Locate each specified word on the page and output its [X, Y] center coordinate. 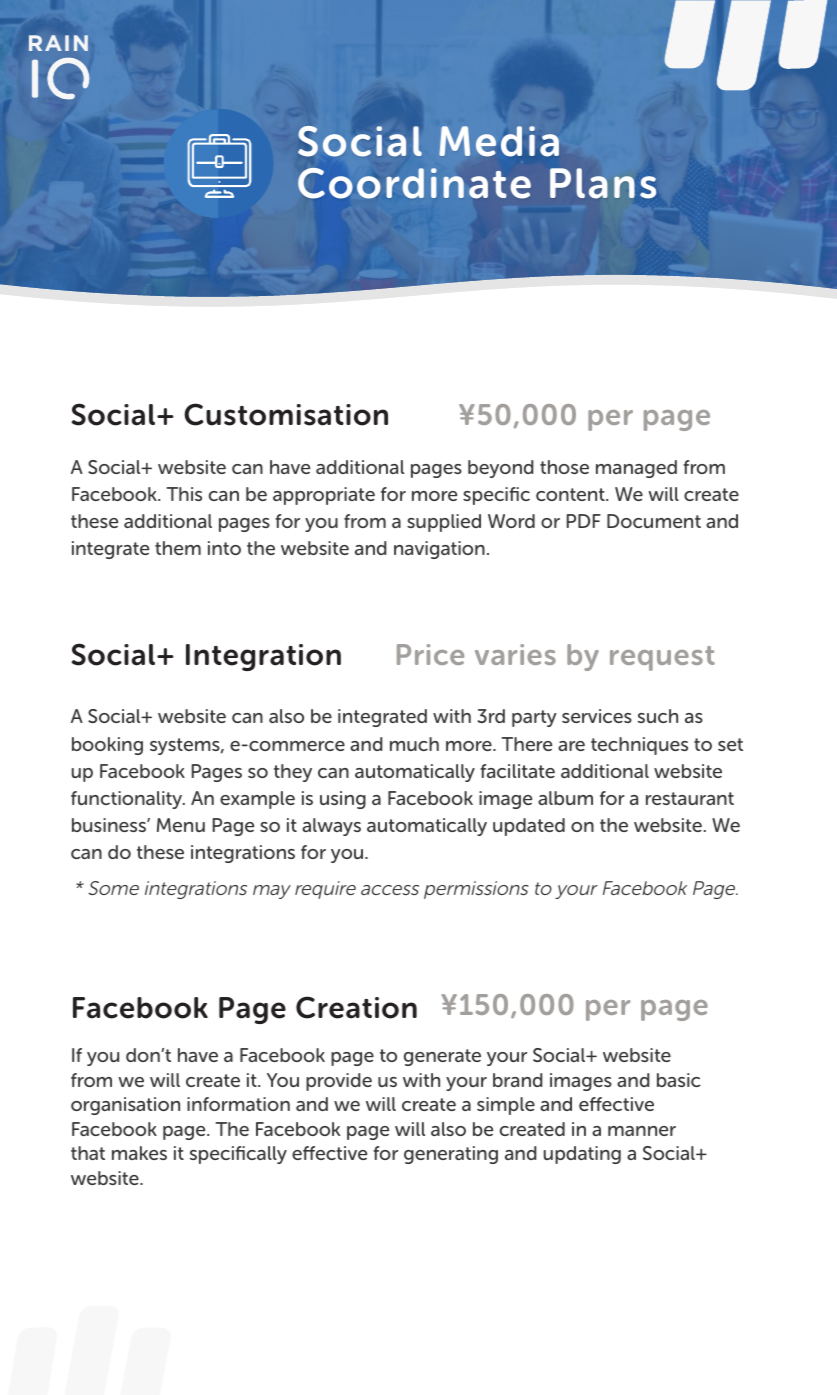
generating [451, 1155]
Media [499, 141]
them [178, 548]
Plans [603, 183]
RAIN [58, 43]
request [662, 658]
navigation [439, 550]
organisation [125, 1106]
